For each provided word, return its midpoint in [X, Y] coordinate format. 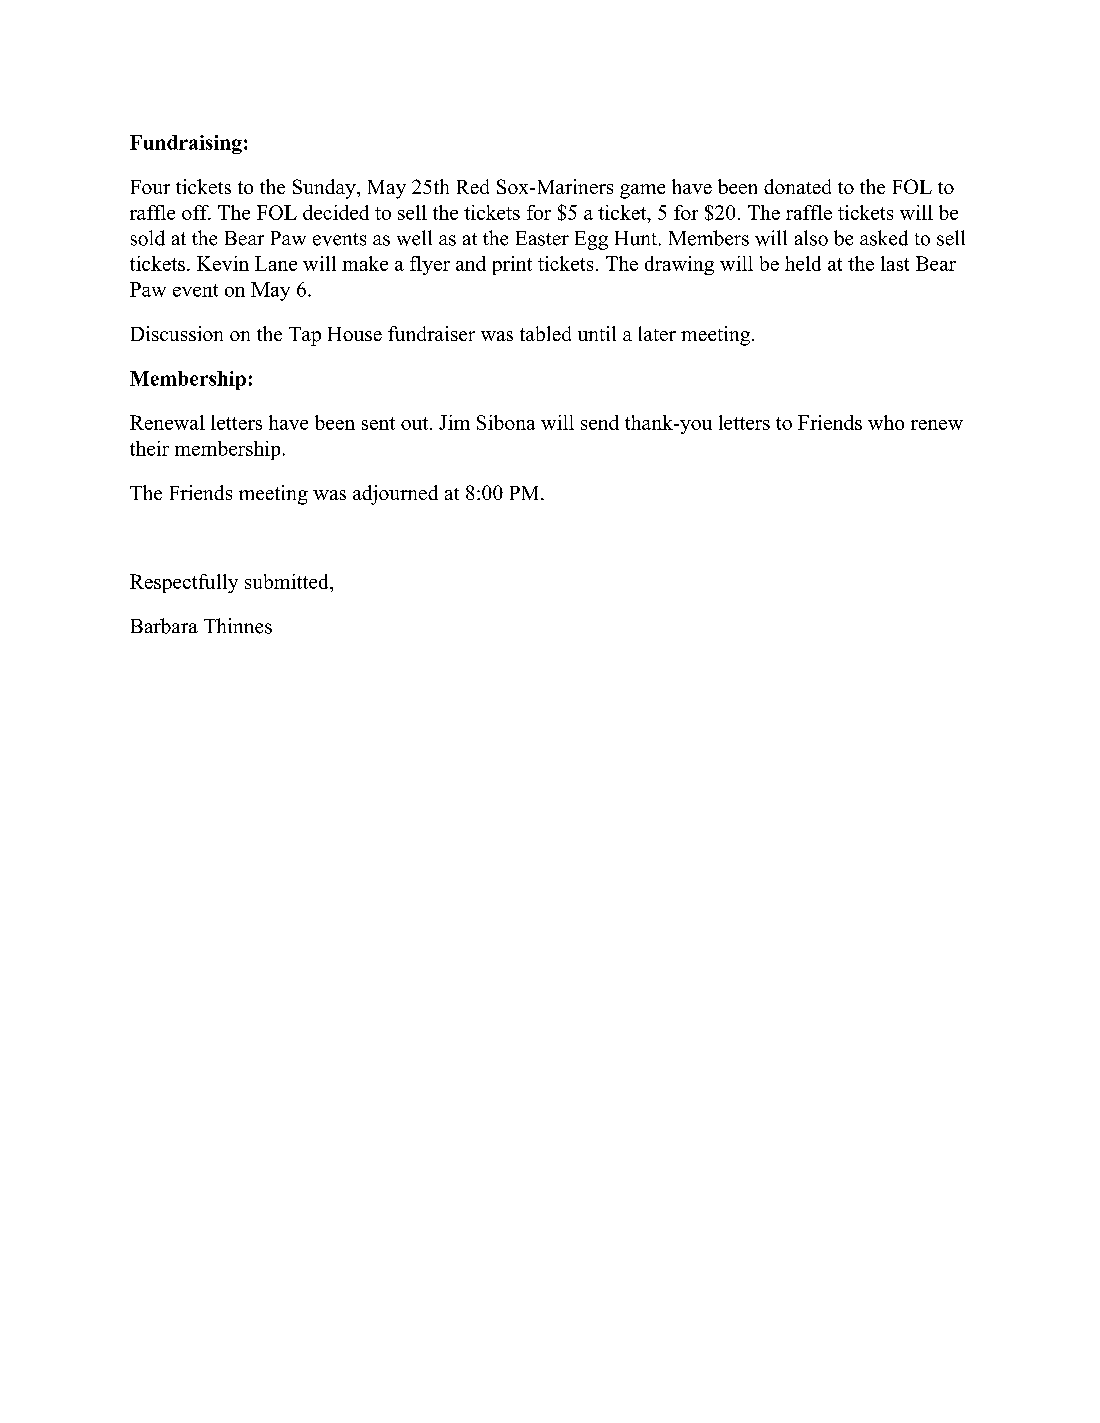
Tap [305, 336]
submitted [288, 581]
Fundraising [186, 144]
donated [797, 186]
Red [473, 186]
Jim [454, 422]
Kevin [223, 263]
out [414, 423]
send [600, 422]
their [149, 448]
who [886, 422]
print [512, 265]
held [803, 263]
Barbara [164, 626]
